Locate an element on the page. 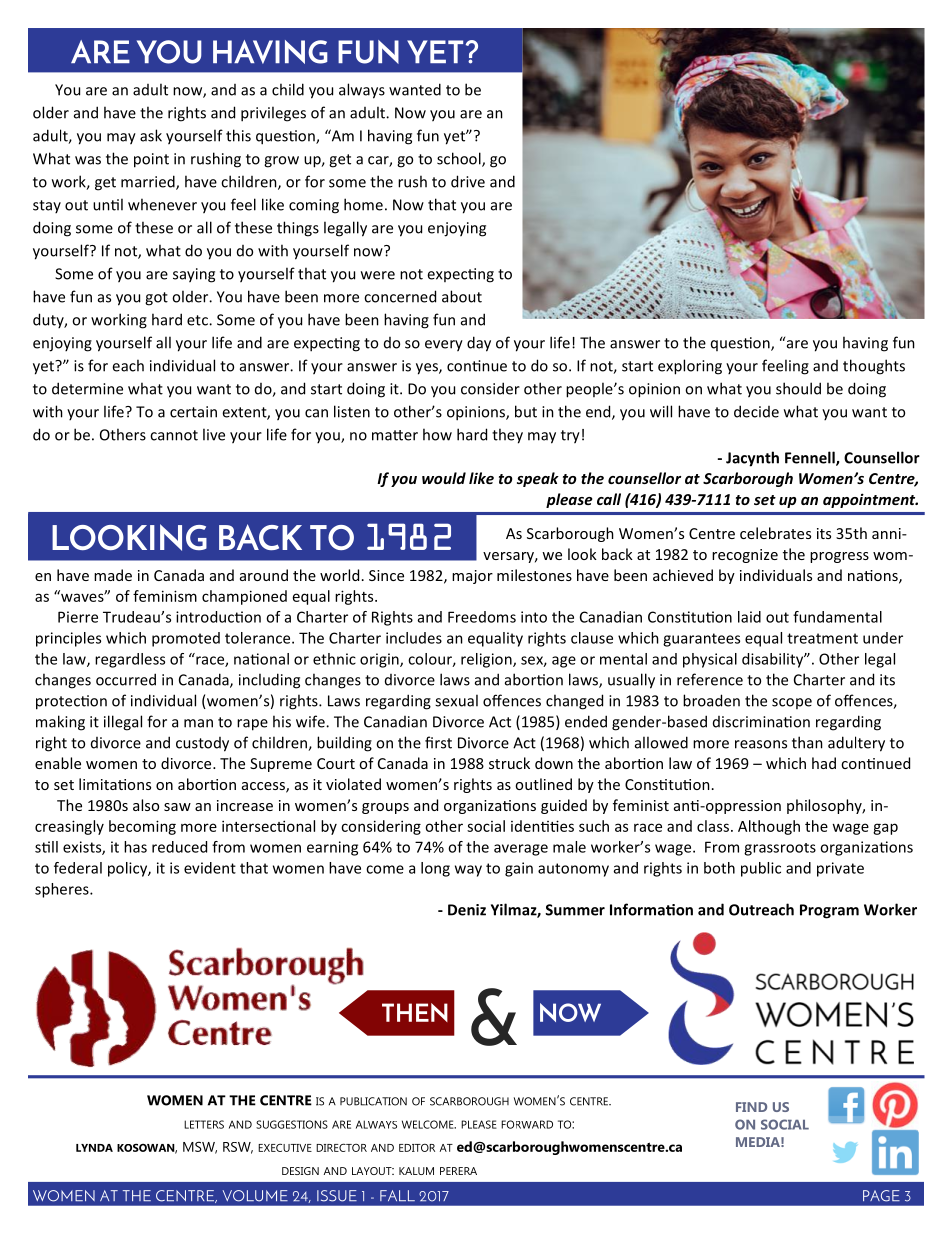 This document has width=952, height=1233. school is located at coordinates (460, 159).
